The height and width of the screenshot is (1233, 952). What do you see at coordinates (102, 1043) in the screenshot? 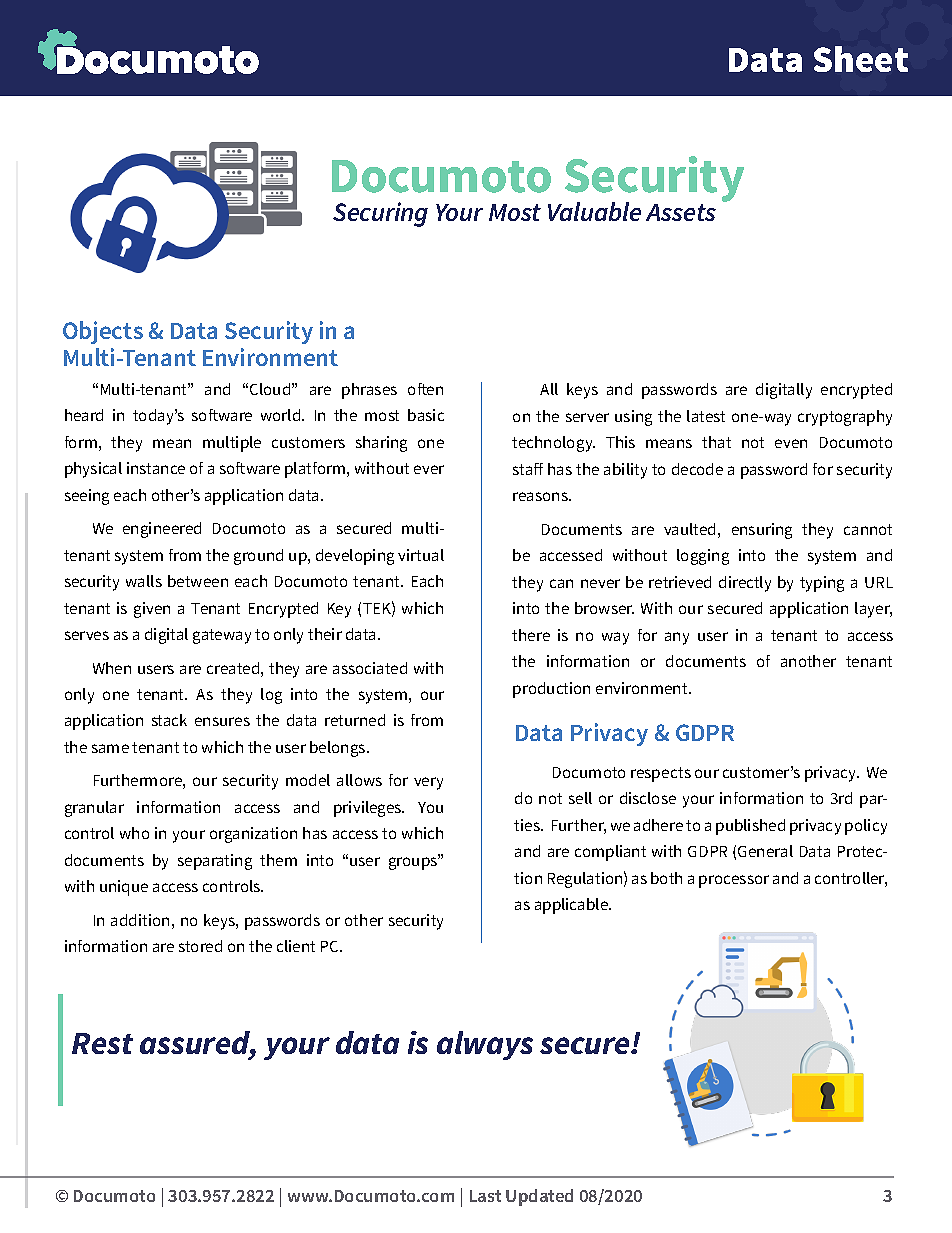
I see `Rest` at bounding box center [102, 1043].
